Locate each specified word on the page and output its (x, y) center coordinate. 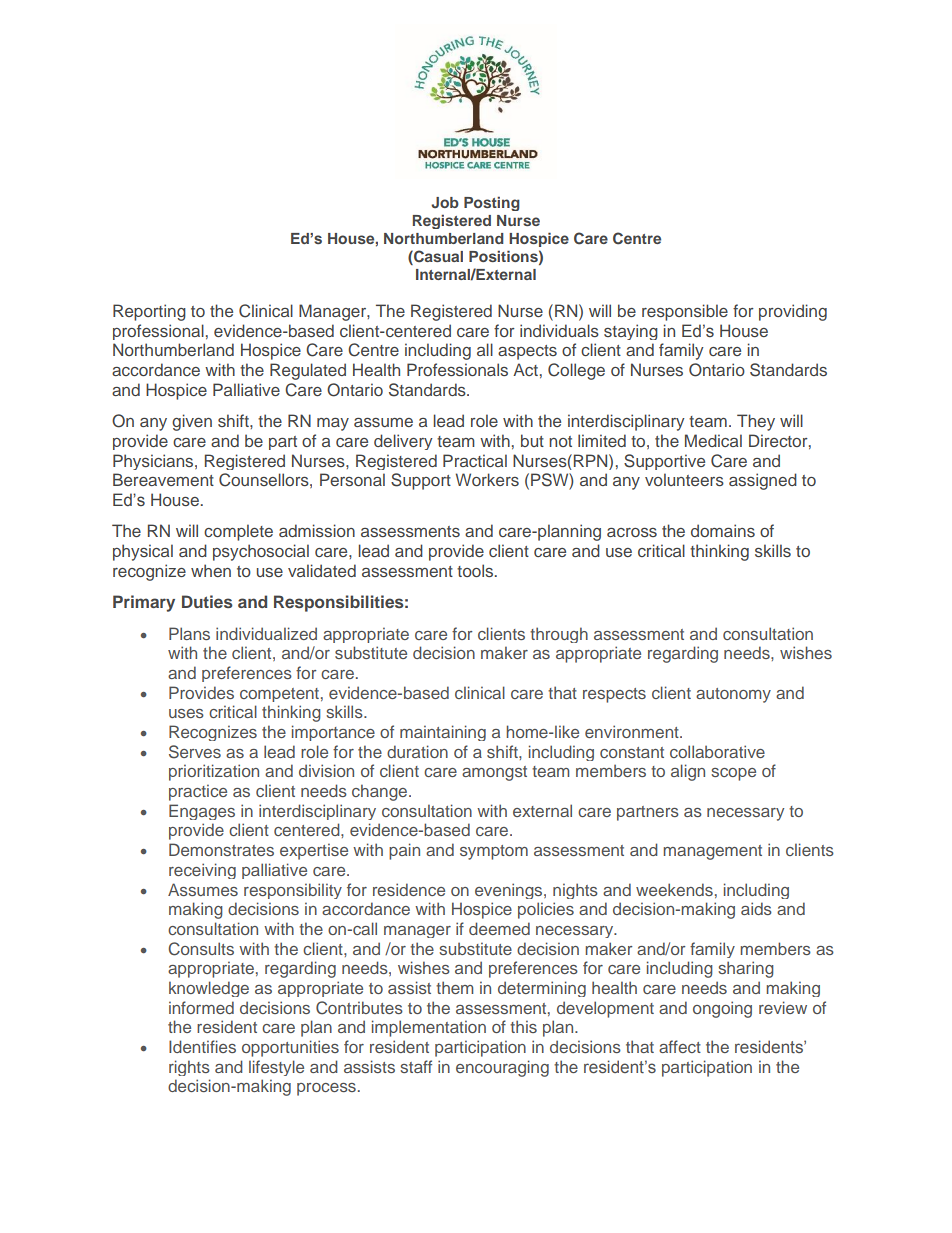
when (211, 570)
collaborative (717, 751)
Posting (492, 203)
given (192, 422)
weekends (674, 889)
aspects (527, 352)
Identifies (202, 1046)
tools (475, 570)
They (756, 422)
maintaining (443, 733)
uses (186, 713)
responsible (685, 312)
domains (723, 530)
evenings (510, 891)
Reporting (149, 312)
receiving (202, 871)
